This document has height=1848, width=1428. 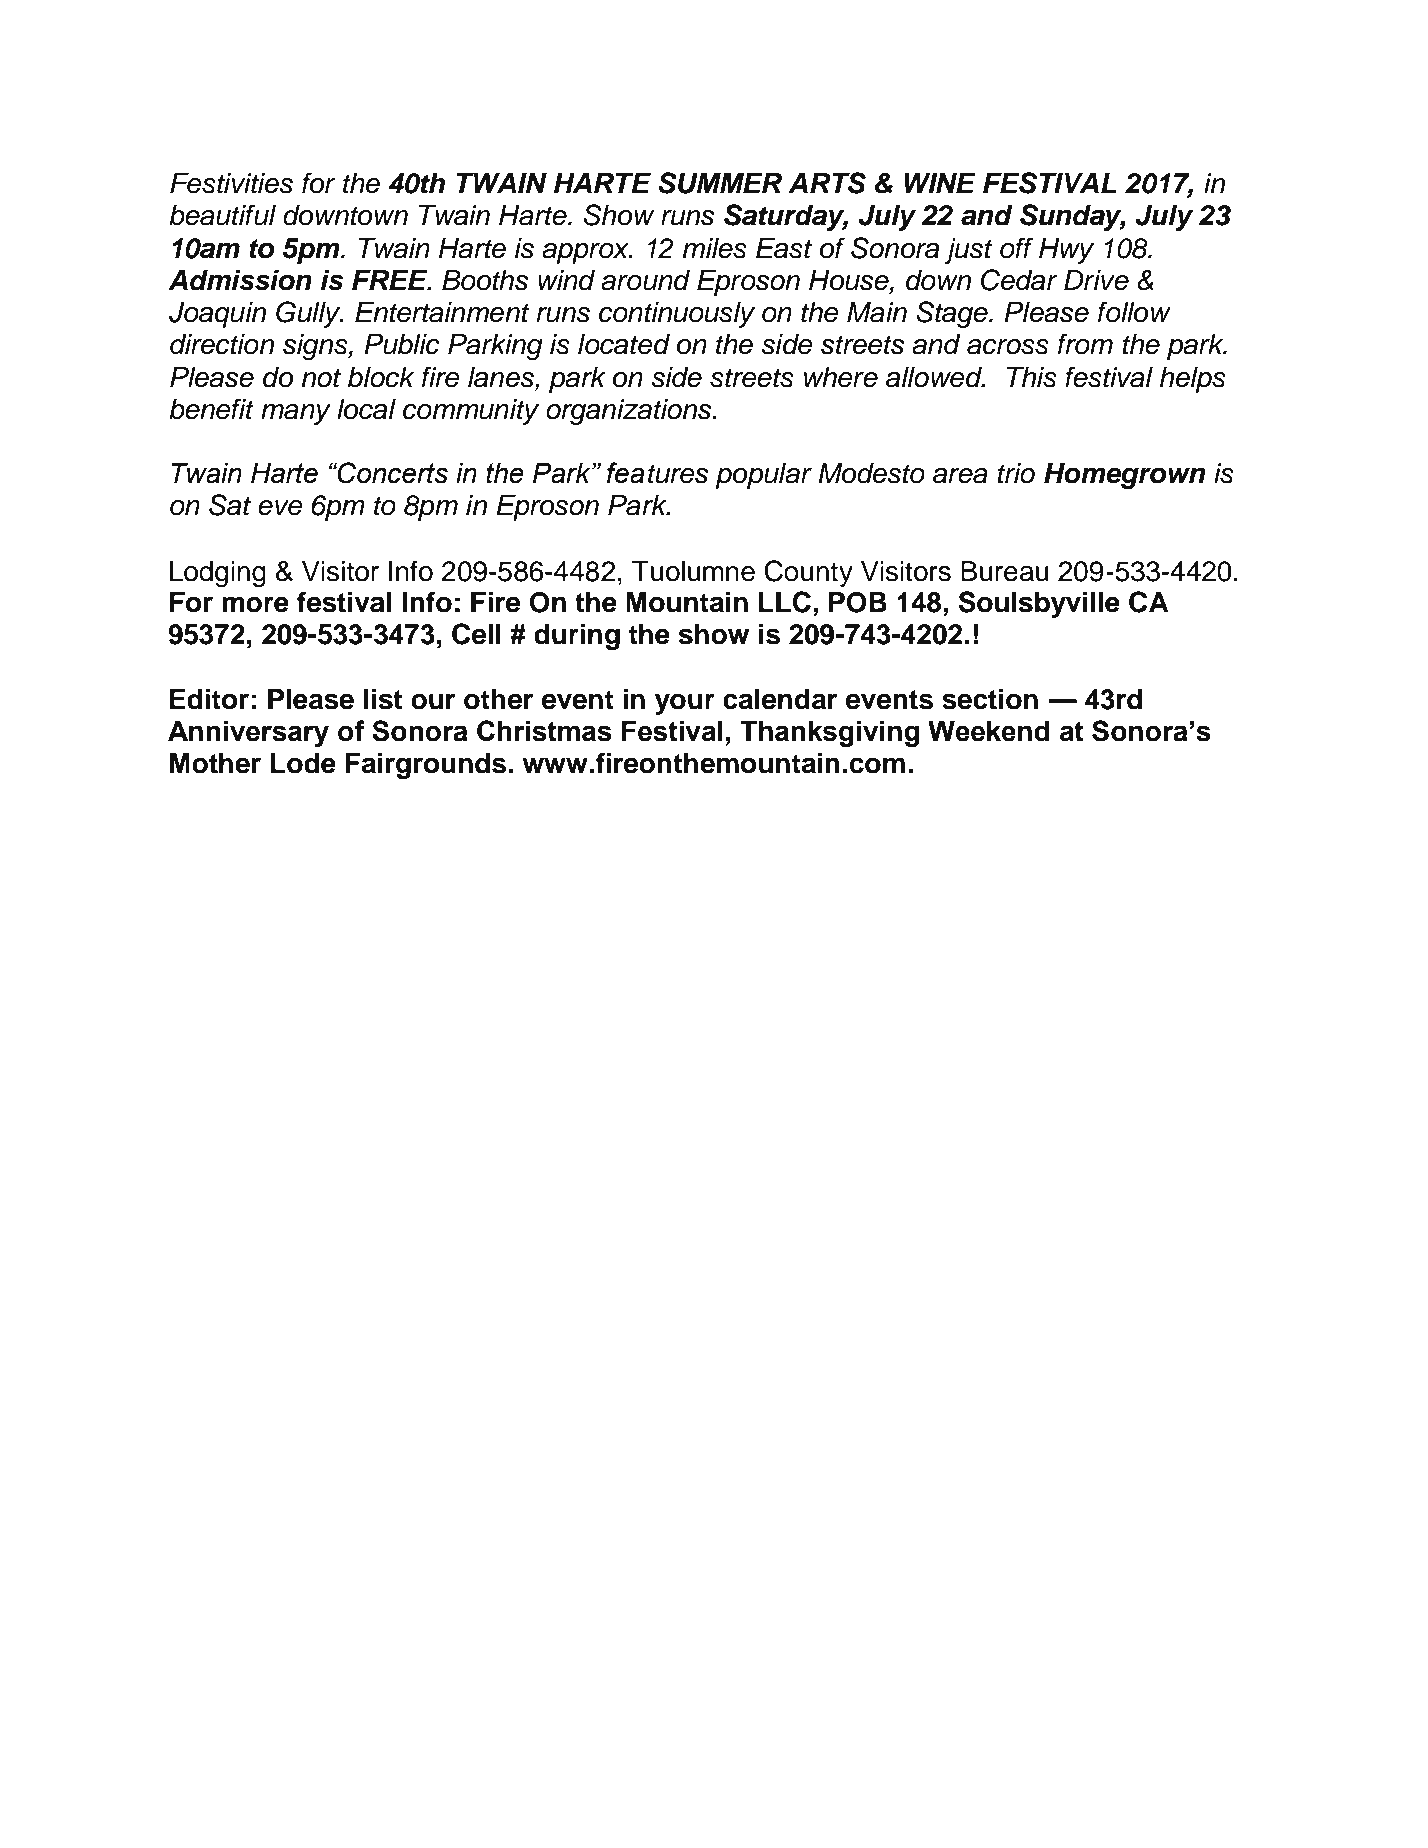 What do you see at coordinates (1124, 476) in the document?
I see `Homegrown` at bounding box center [1124, 476].
